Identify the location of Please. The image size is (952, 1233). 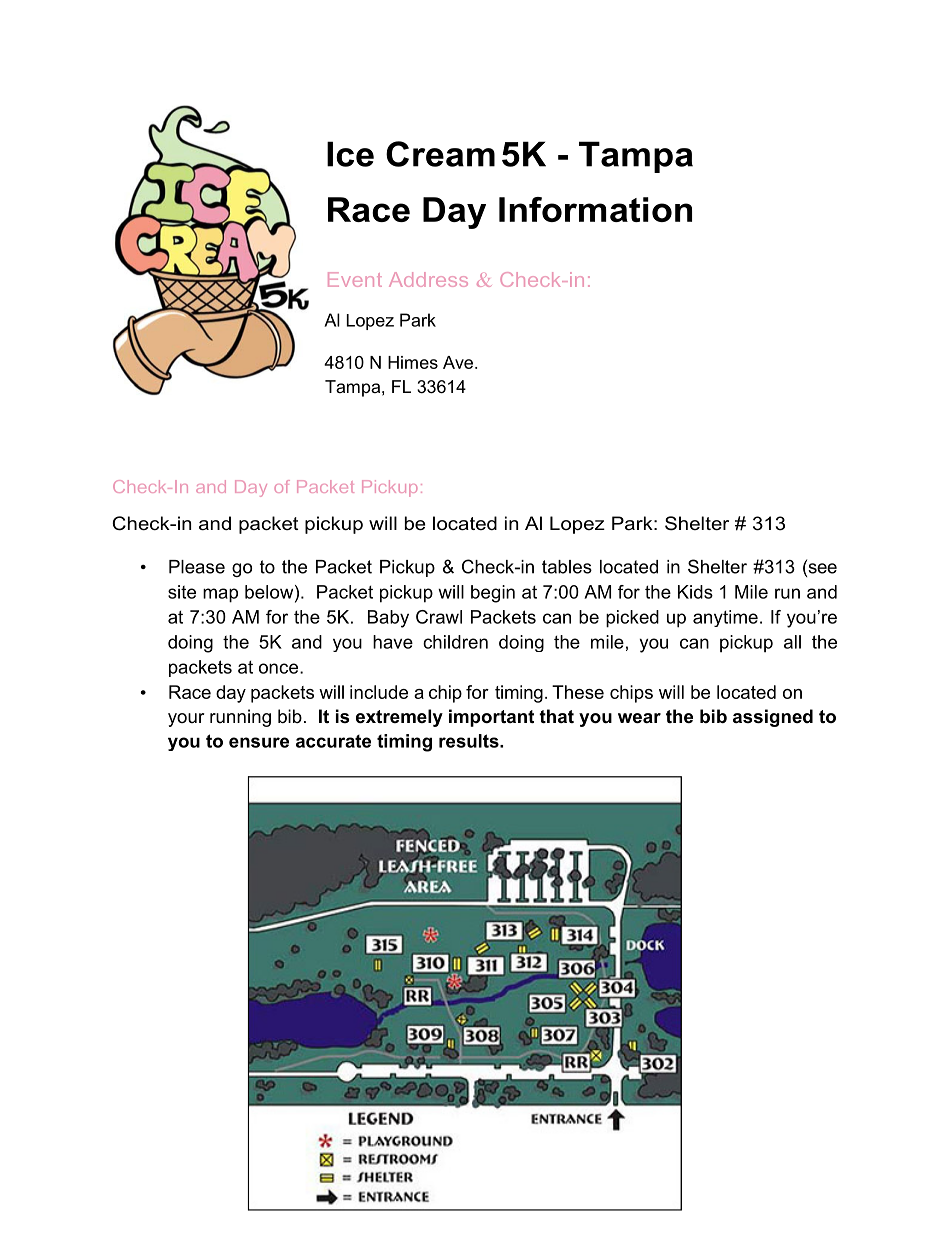
(197, 567).
